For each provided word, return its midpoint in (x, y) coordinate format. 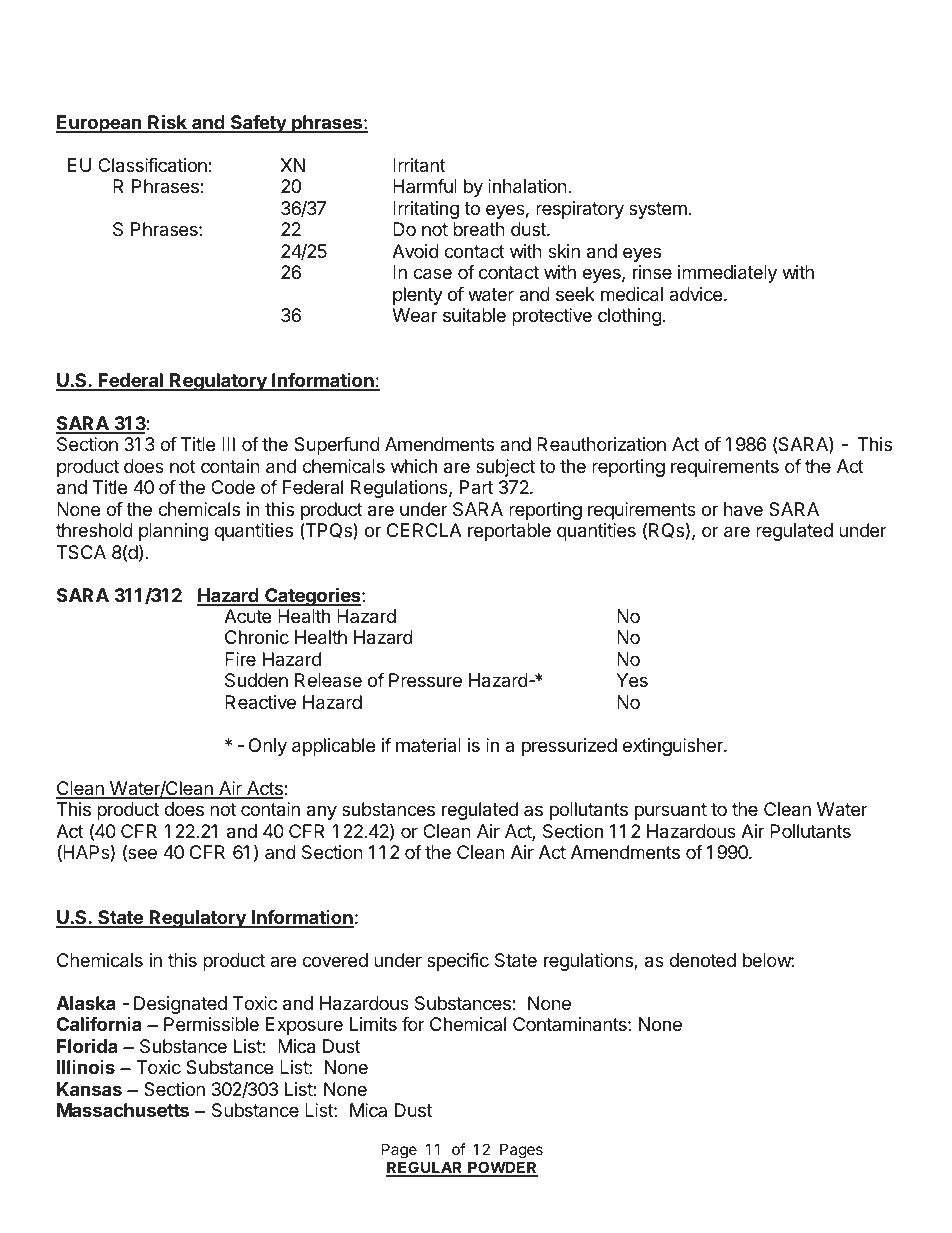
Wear (414, 315)
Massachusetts (123, 1110)
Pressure (425, 680)
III (228, 444)
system (658, 210)
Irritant (419, 165)
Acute (247, 616)
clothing (630, 317)
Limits (373, 1024)
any (322, 812)
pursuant (671, 811)
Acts (265, 789)
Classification (153, 165)
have (743, 509)
